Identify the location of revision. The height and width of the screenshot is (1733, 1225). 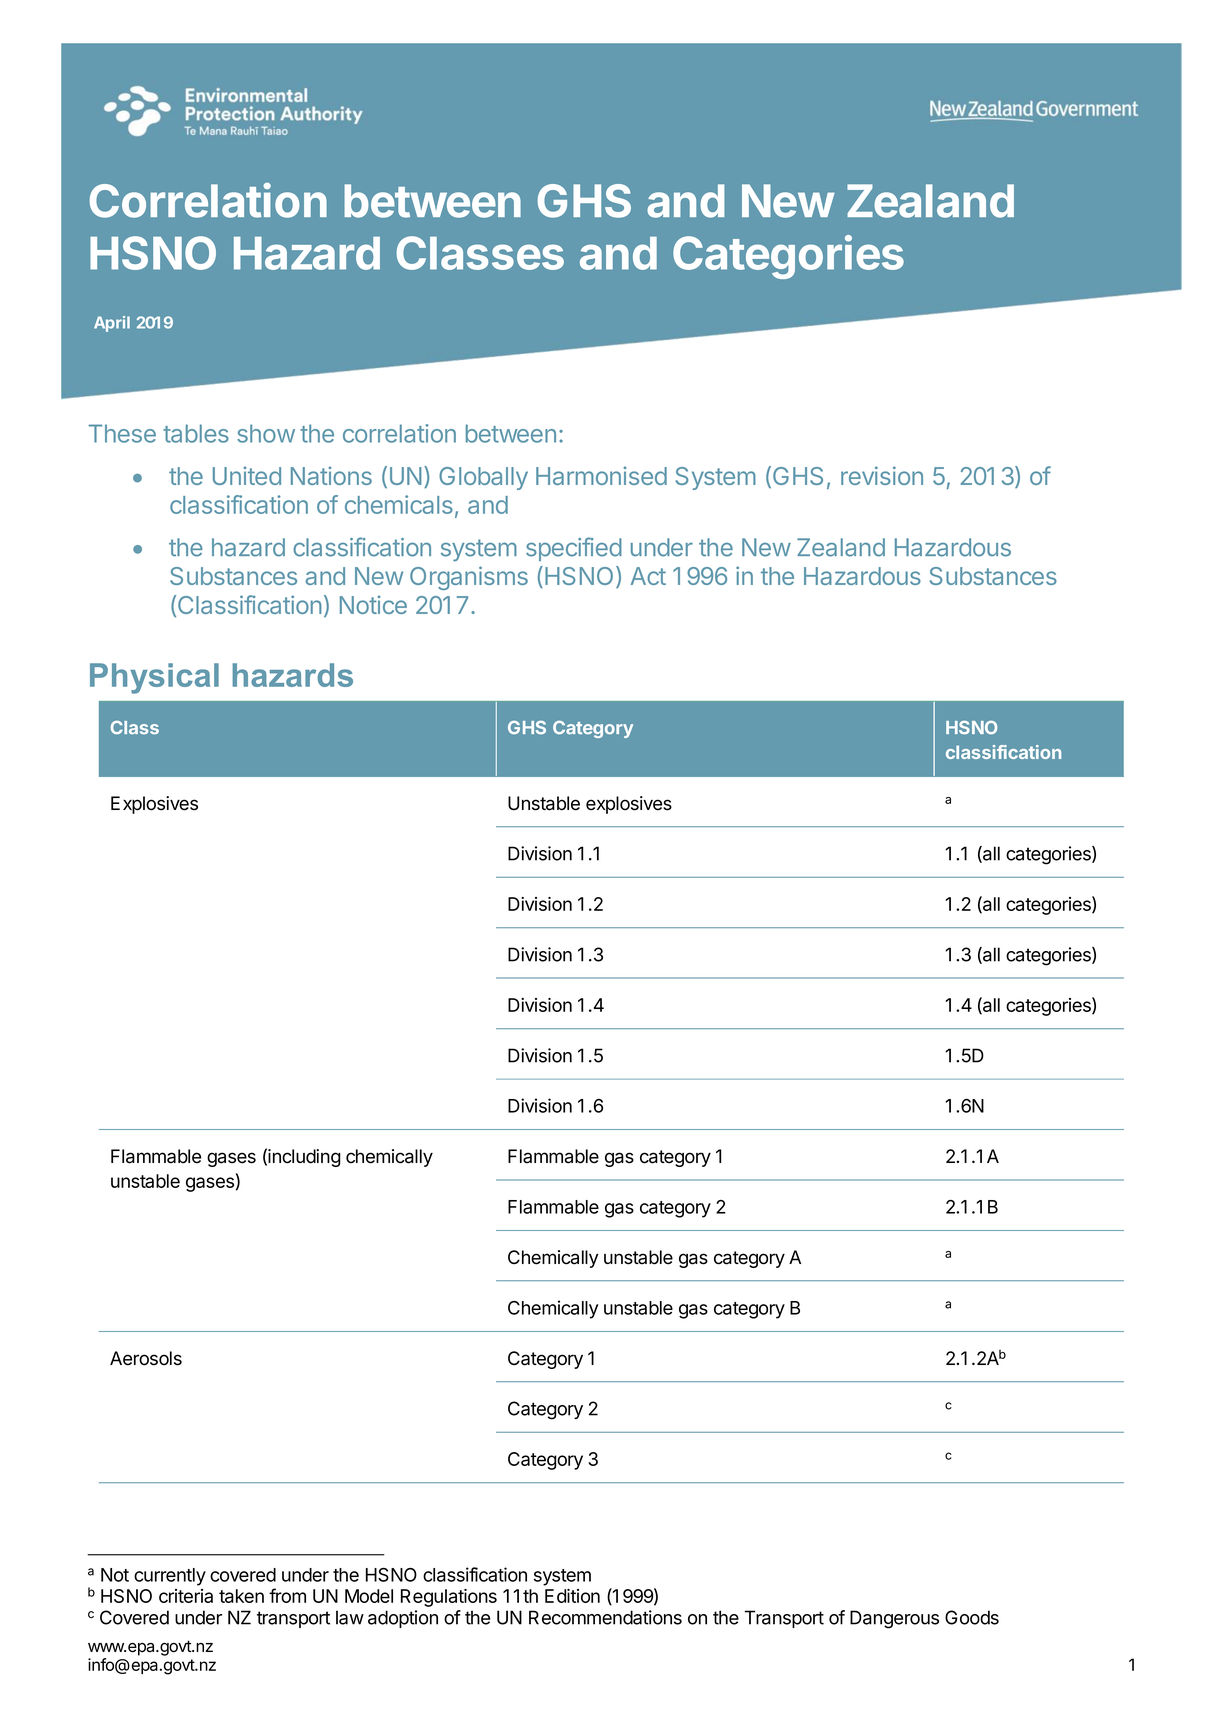
(882, 475).
